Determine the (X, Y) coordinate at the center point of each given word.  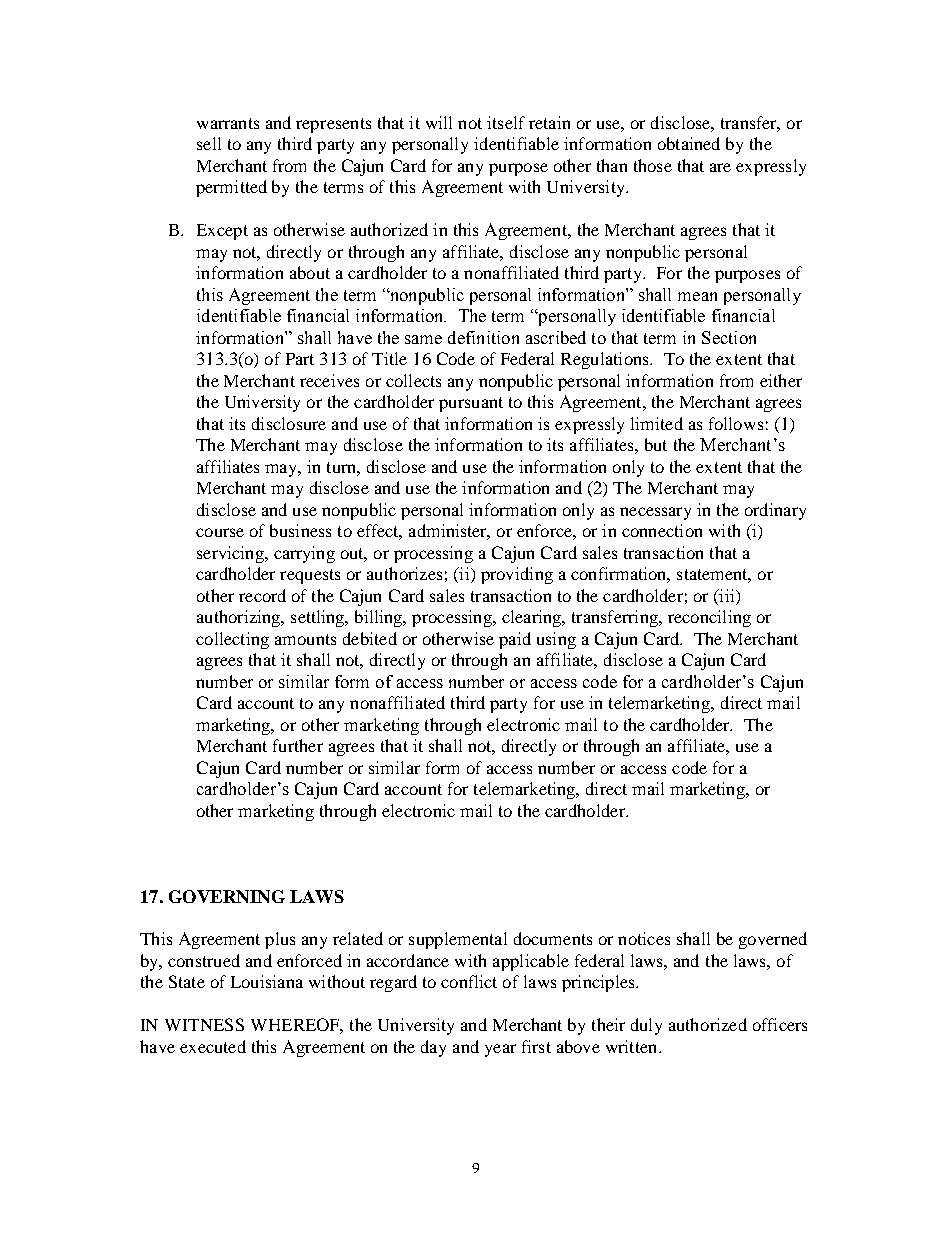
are (720, 167)
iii (727, 595)
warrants (228, 123)
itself (506, 122)
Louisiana (267, 981)
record (262, 595)
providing (517, 575)
